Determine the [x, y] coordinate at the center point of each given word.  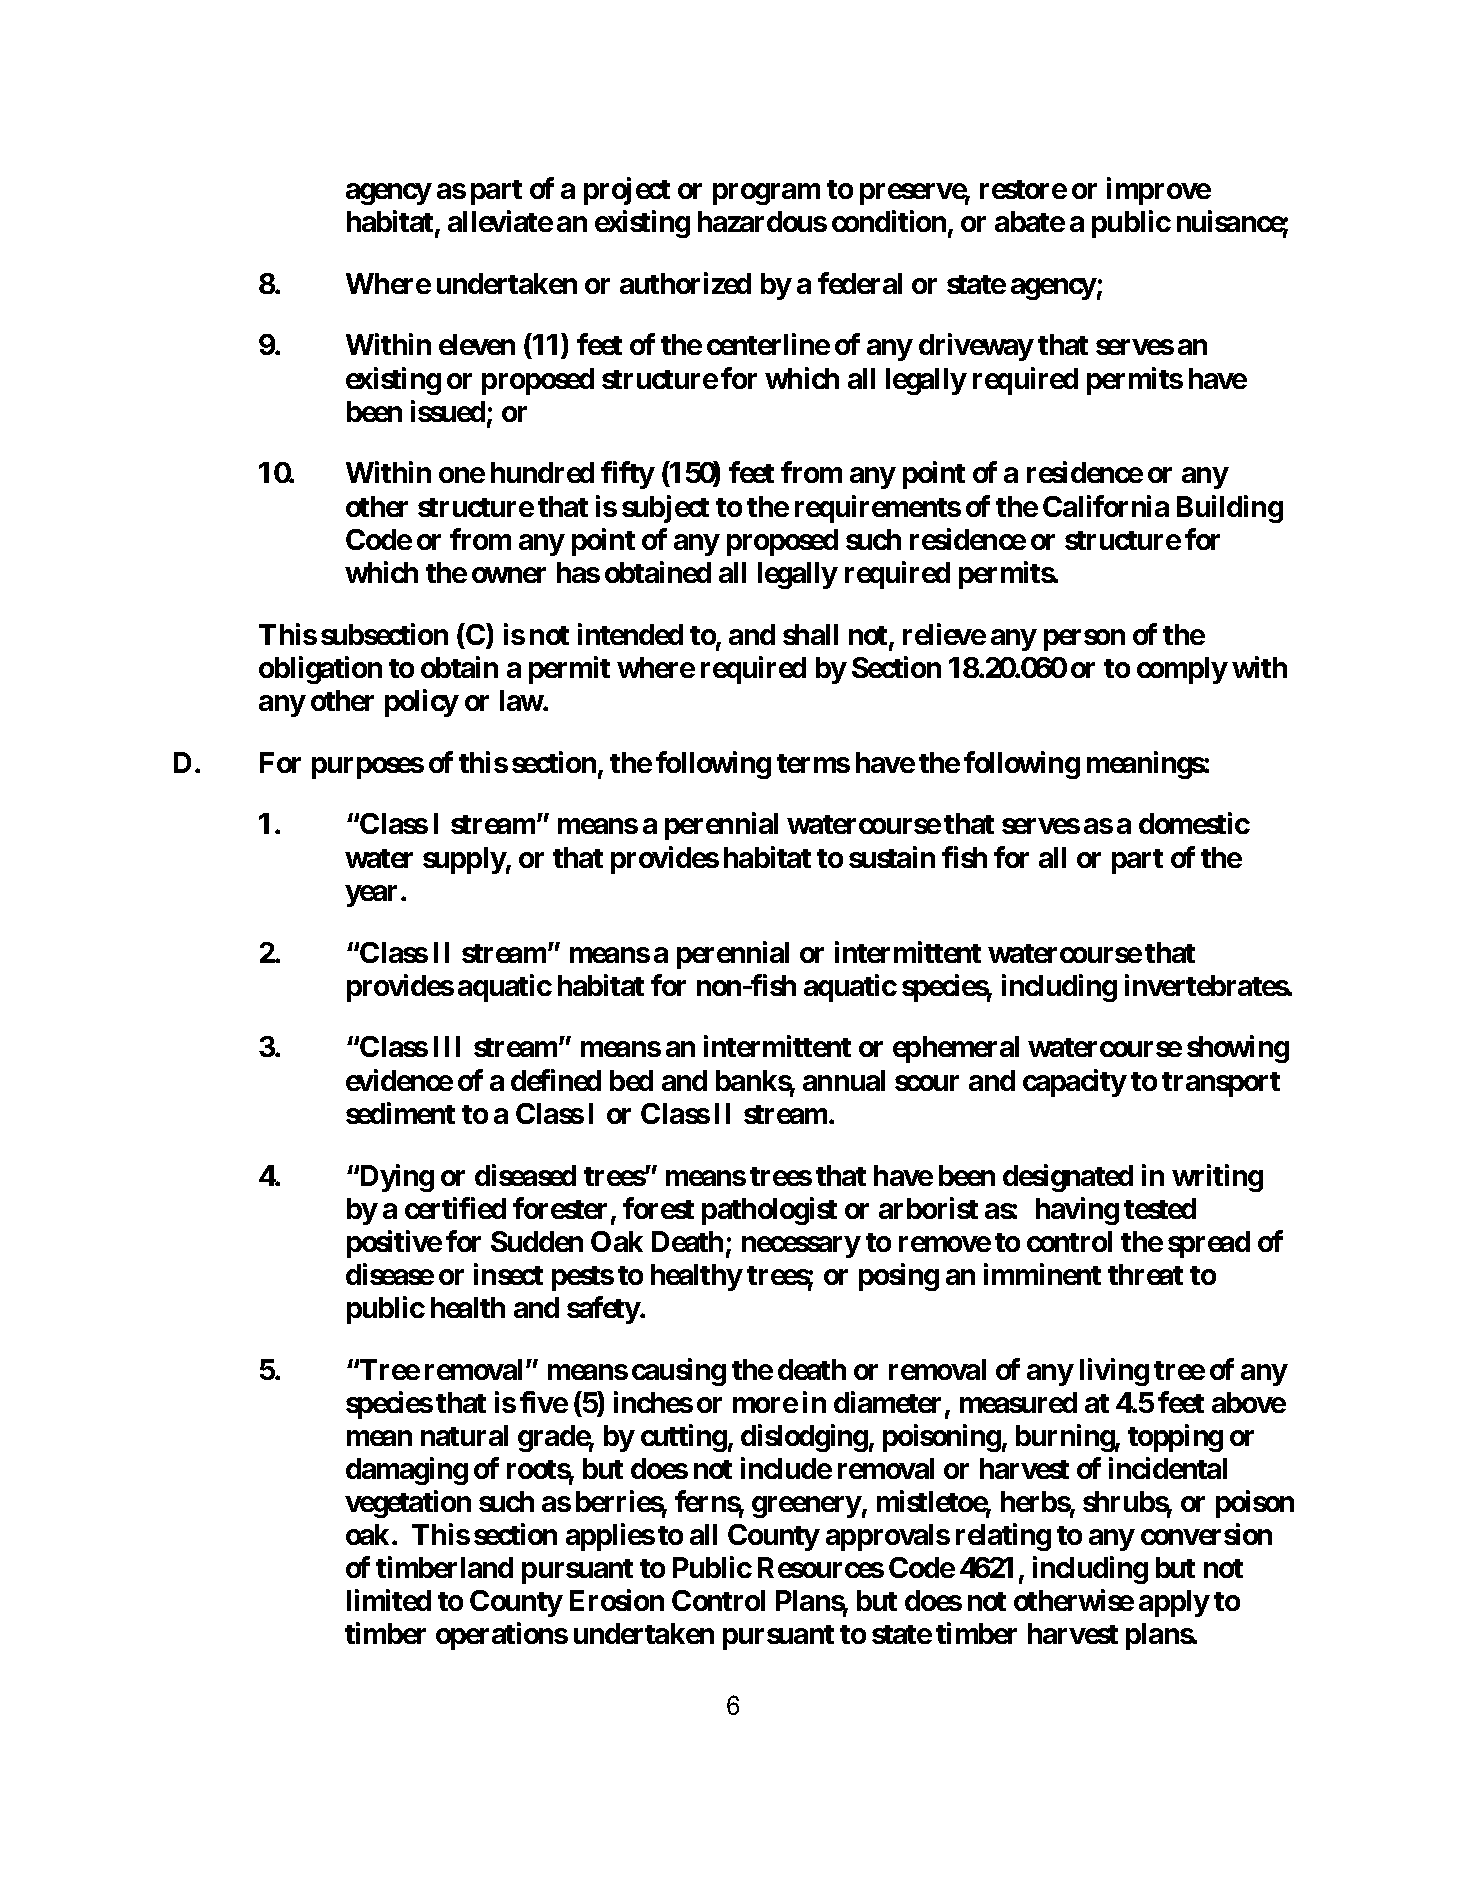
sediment [400, 1113]
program [766, 194]
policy [422, 703]
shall [810, 634]
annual [844, 1080]
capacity [1075, 1083]
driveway [976, 347]
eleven [477, 344]
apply [1174, 1603]
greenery [806, 1507]
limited [389, 1600]
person [1084, 640]
